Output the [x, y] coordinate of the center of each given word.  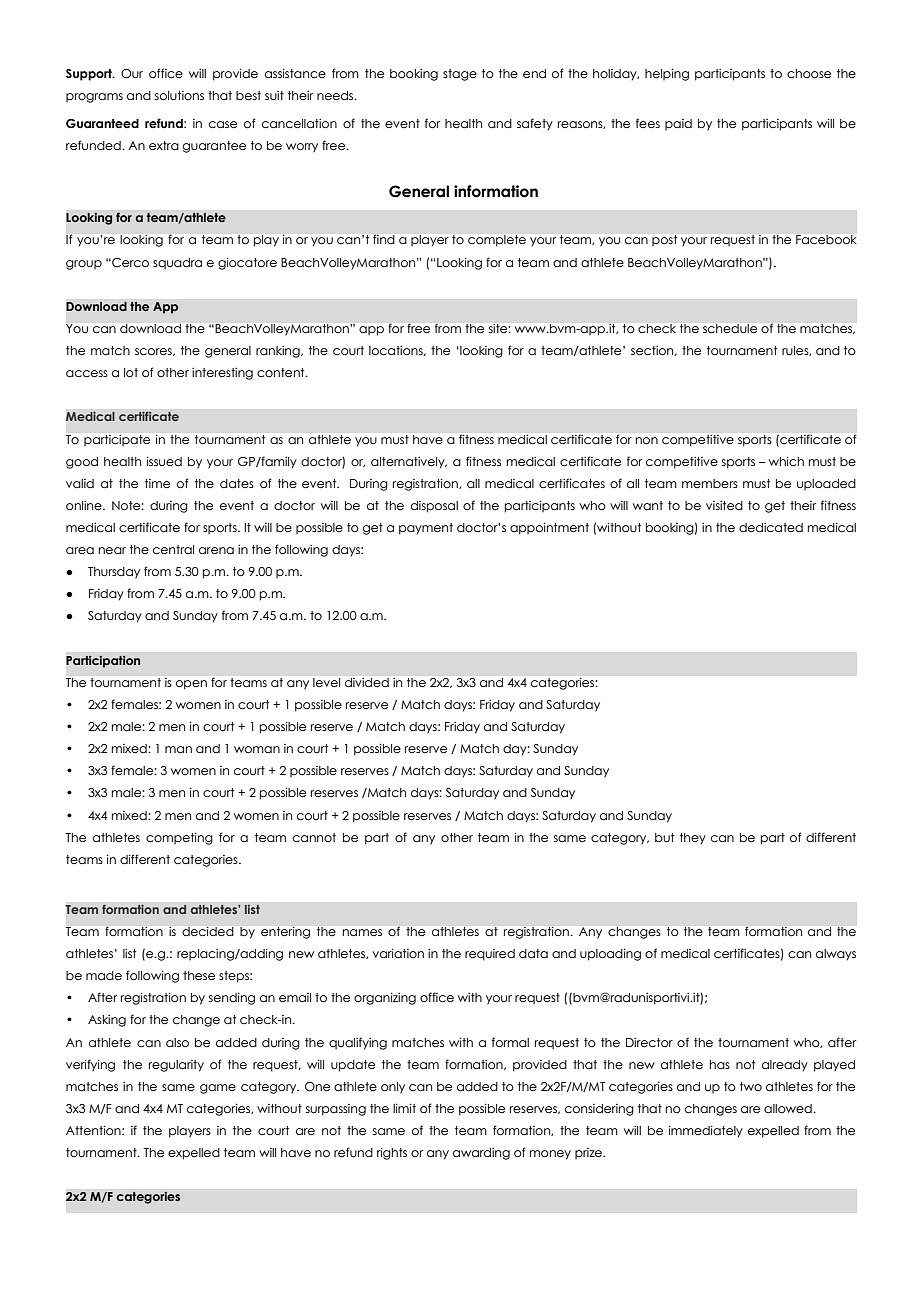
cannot [314, 837]
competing [179, 838]
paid [678, 124]
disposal [434, 507]
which [786, 461]
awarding [481, 1154]
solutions [179, 95]
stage [460, 75]
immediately [706, 1131]
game [218, 1089]
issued [164, 461]
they [693, 839]
